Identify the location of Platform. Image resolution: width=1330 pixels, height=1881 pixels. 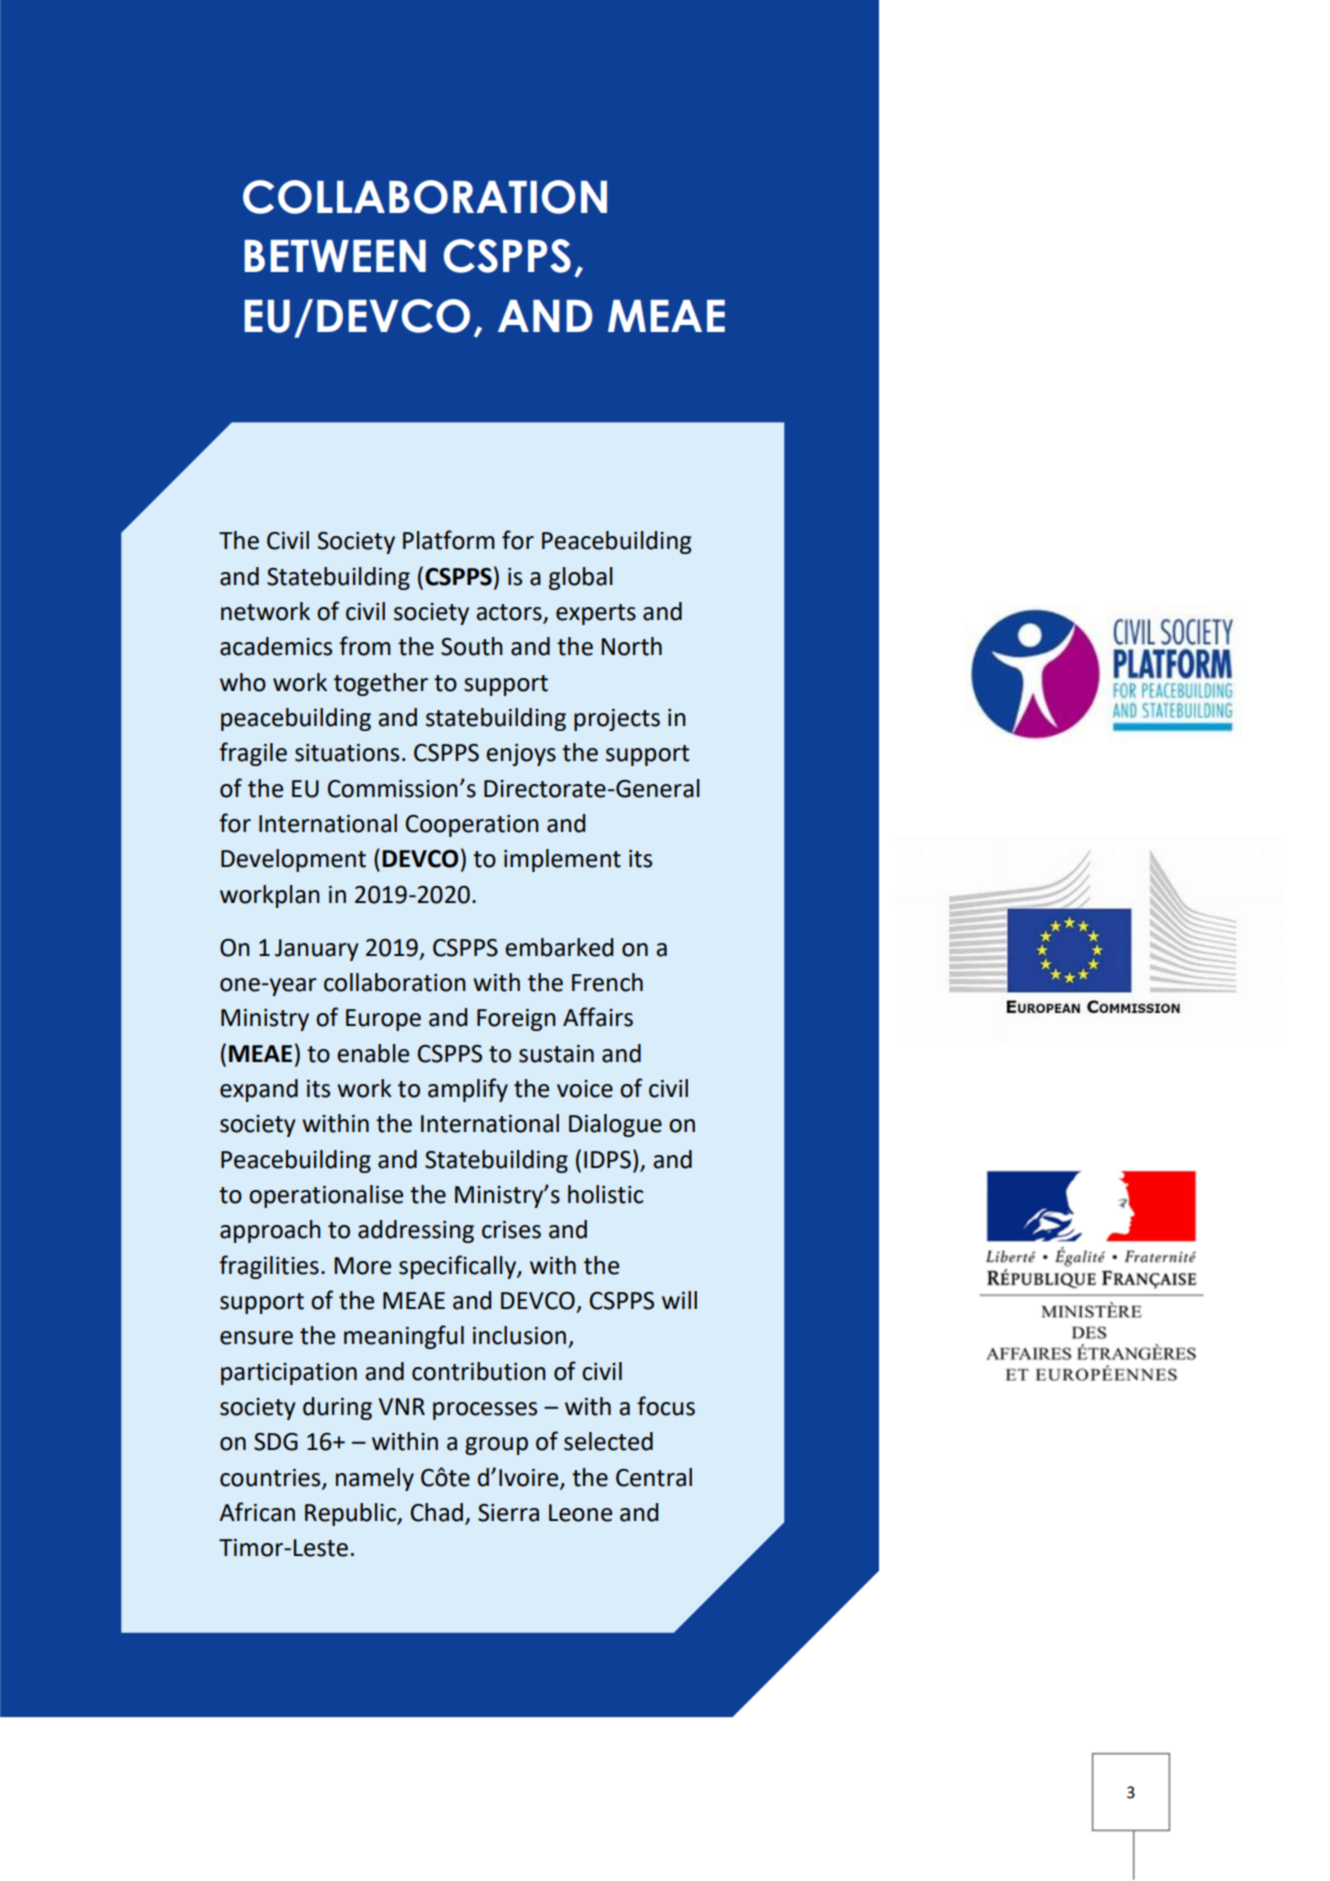
(449, 540).
